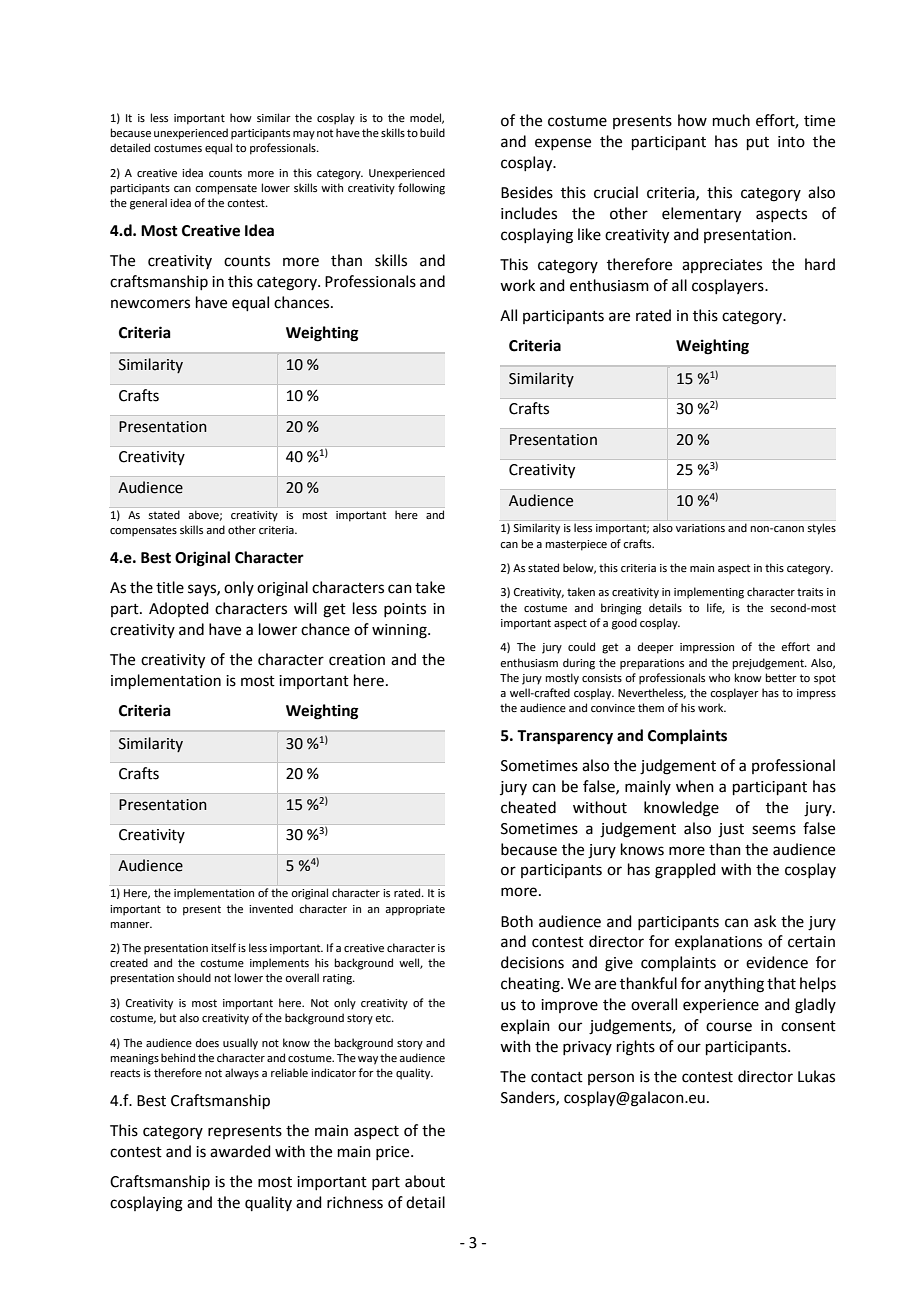 The height and width of the page is (1308, 924). What do you see at coordinates (179, 609) in the page?
I see `Adopted` at bounding box center [179, 609].
